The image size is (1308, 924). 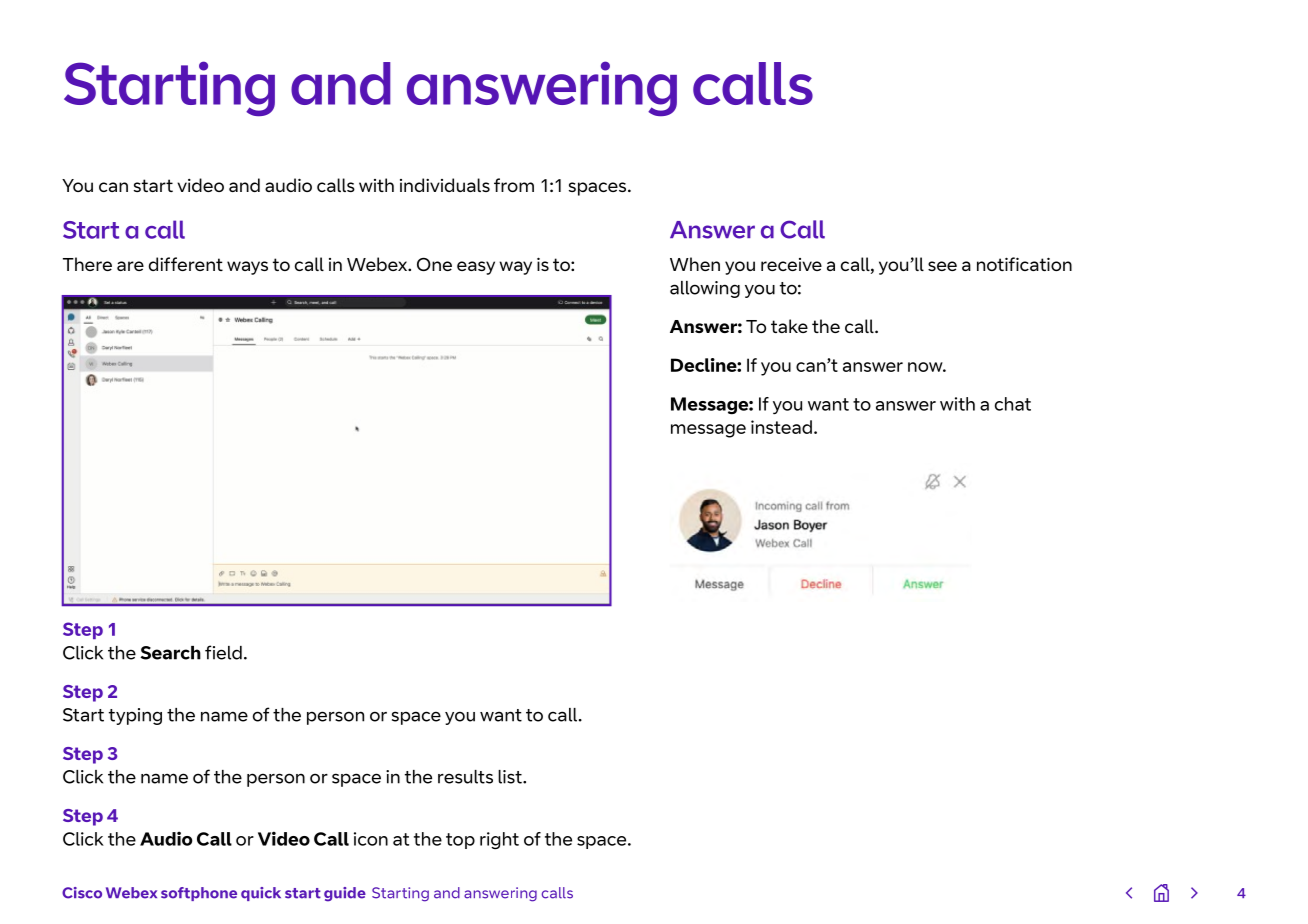 I want to click on ways, so click(x=247, y=268).
